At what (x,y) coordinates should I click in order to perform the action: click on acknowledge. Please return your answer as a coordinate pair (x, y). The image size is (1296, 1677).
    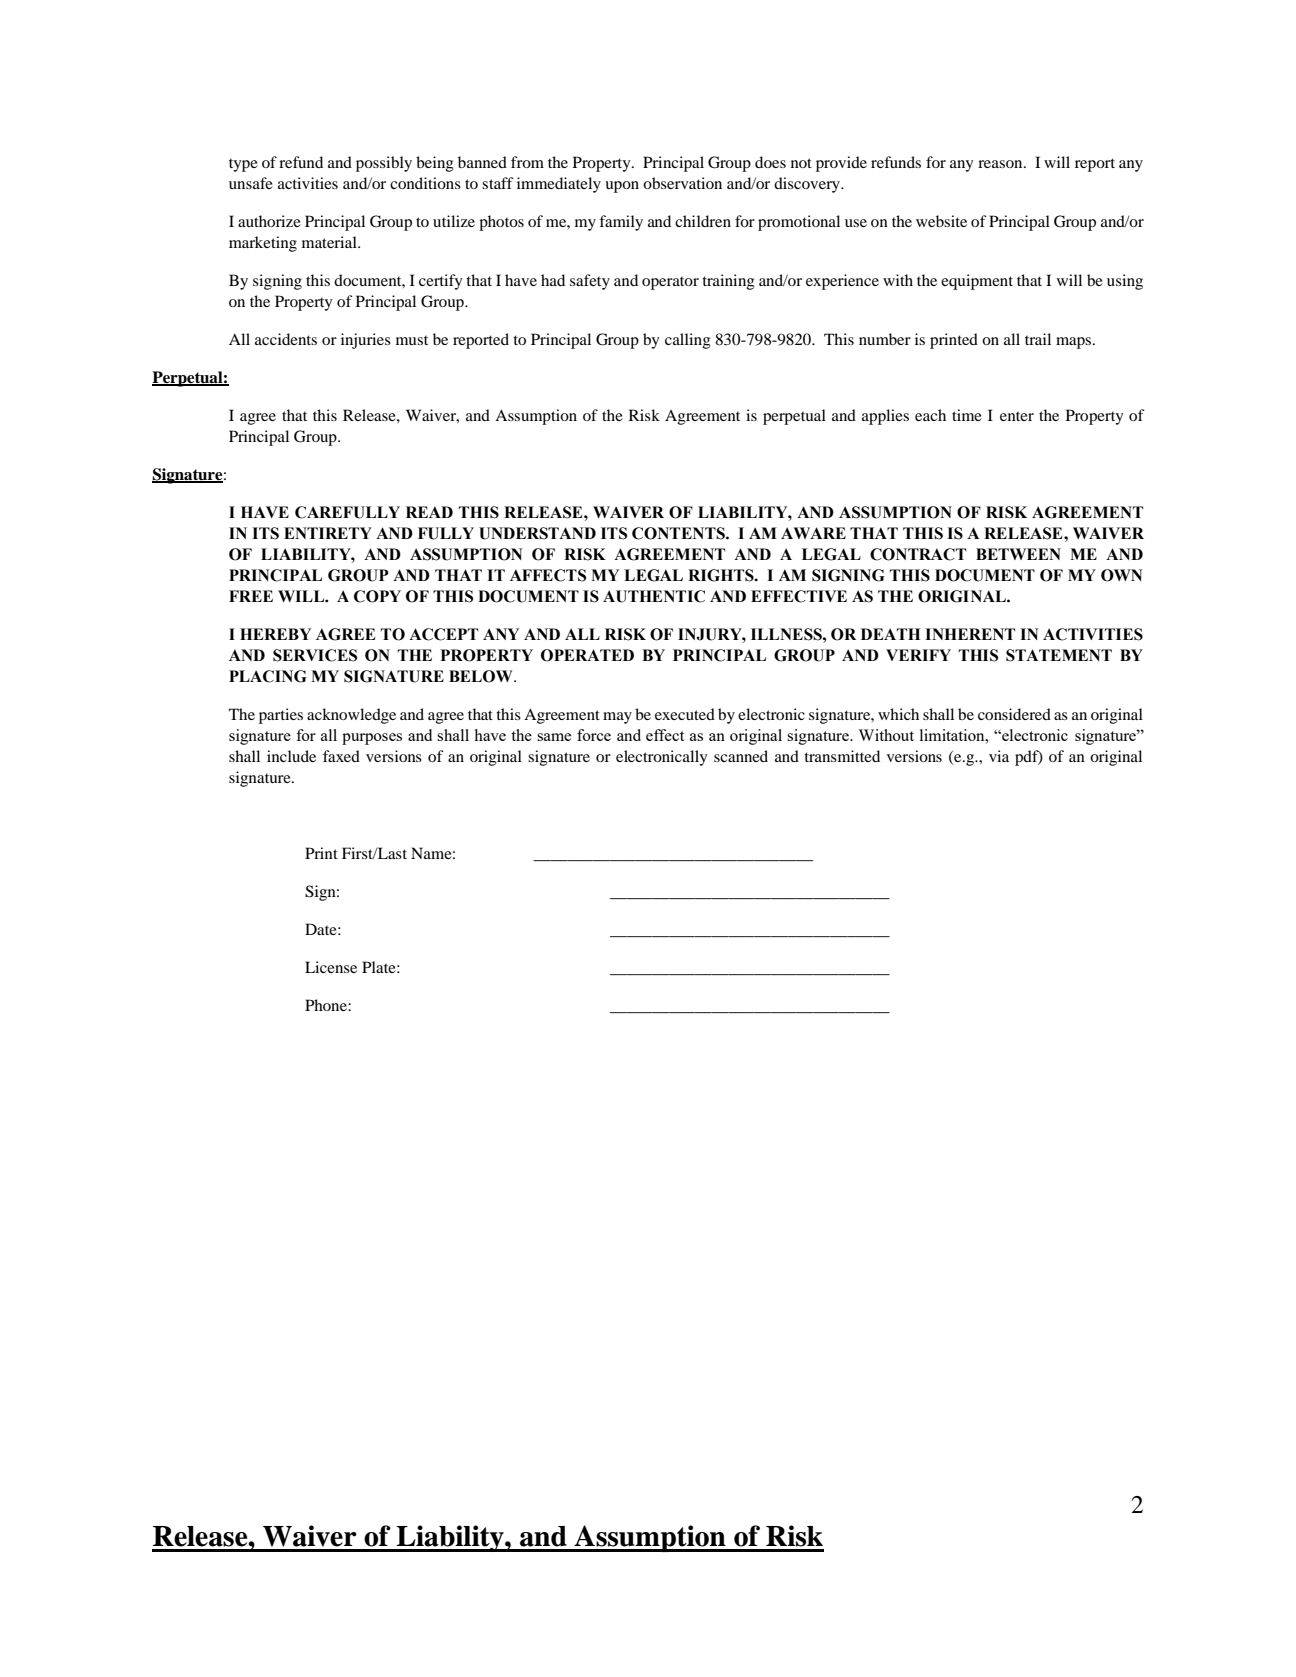
    Looking at the image, I should click on (351, 716).
